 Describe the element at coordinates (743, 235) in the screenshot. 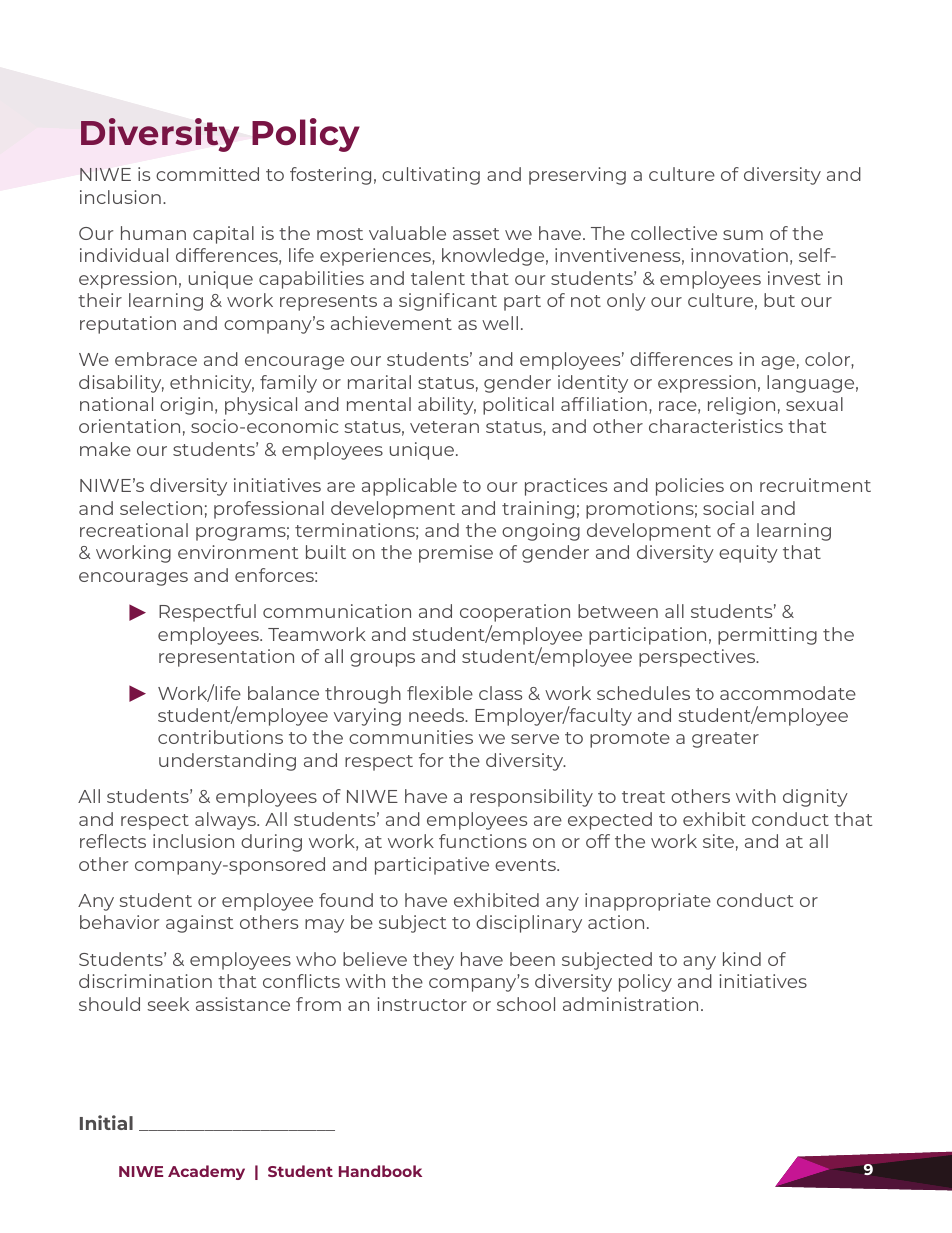

I see `sum` at that location.
